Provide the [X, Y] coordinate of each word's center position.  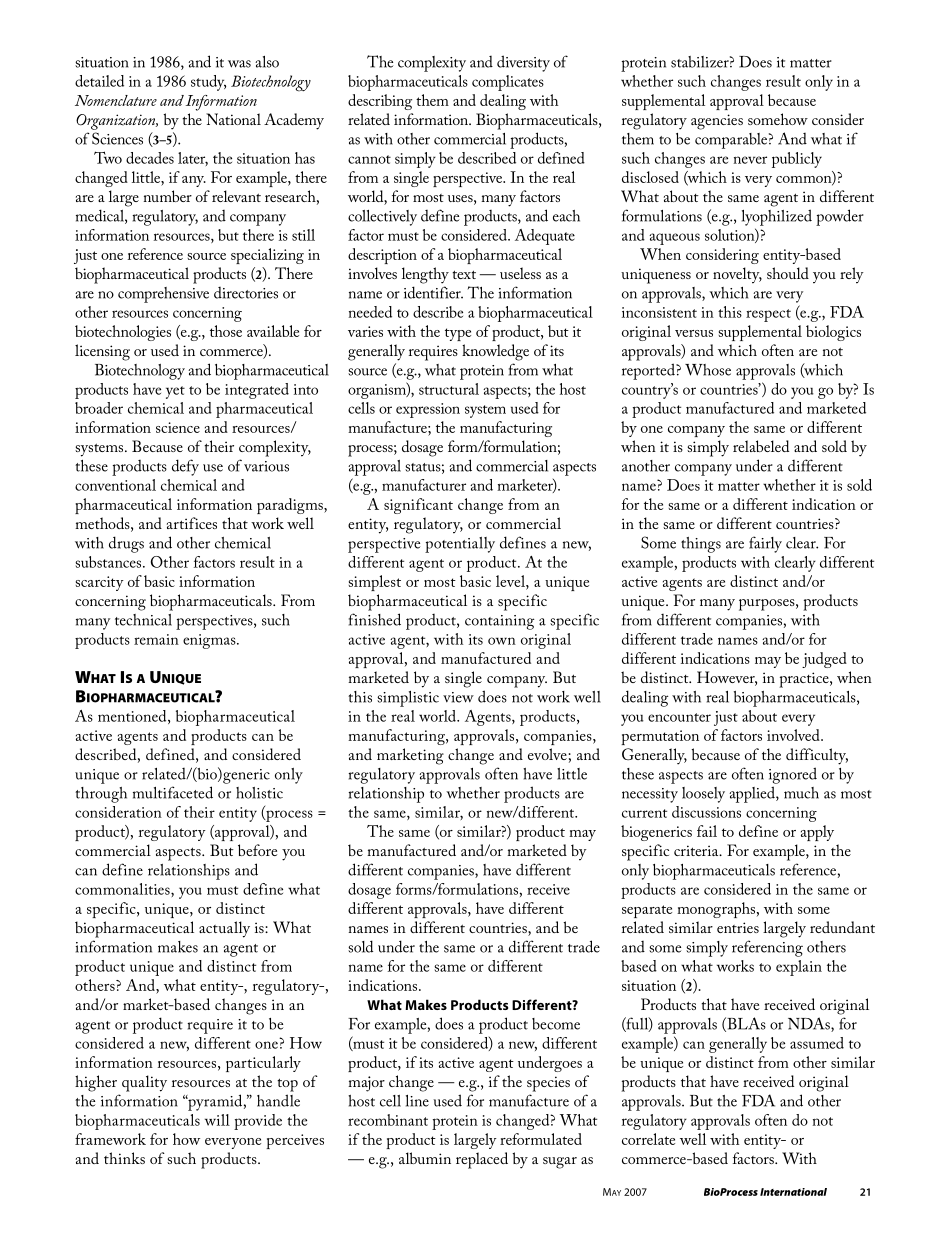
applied [753, 794]
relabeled [761, 446]
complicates [508, 83]
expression [428, 410]
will [217, 1120]
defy [185, 467]
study [208, 83]
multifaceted [173, 792]
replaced [482, 1160]
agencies [717, 122]
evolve [547, 754]
